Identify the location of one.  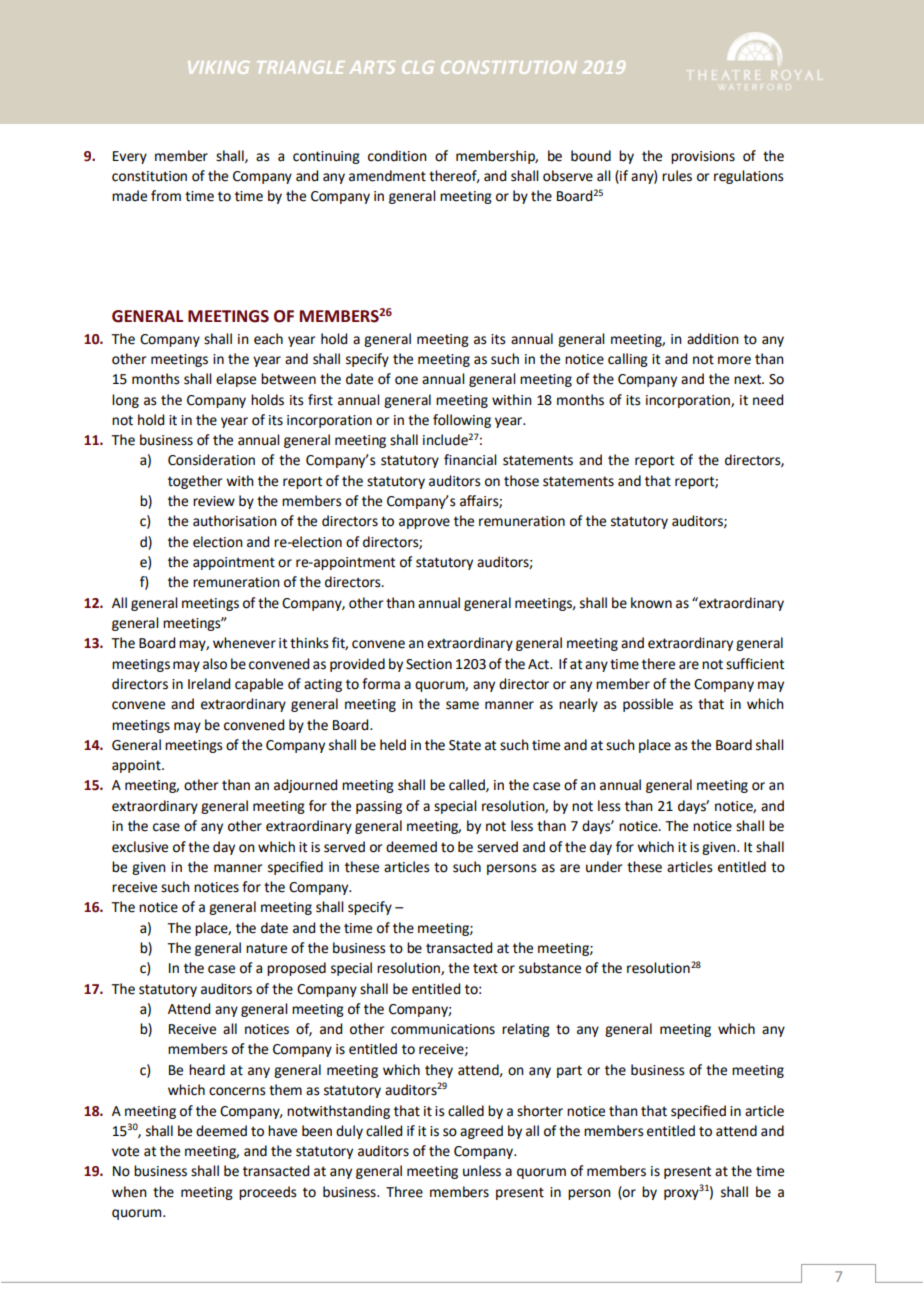
(406, 380).
